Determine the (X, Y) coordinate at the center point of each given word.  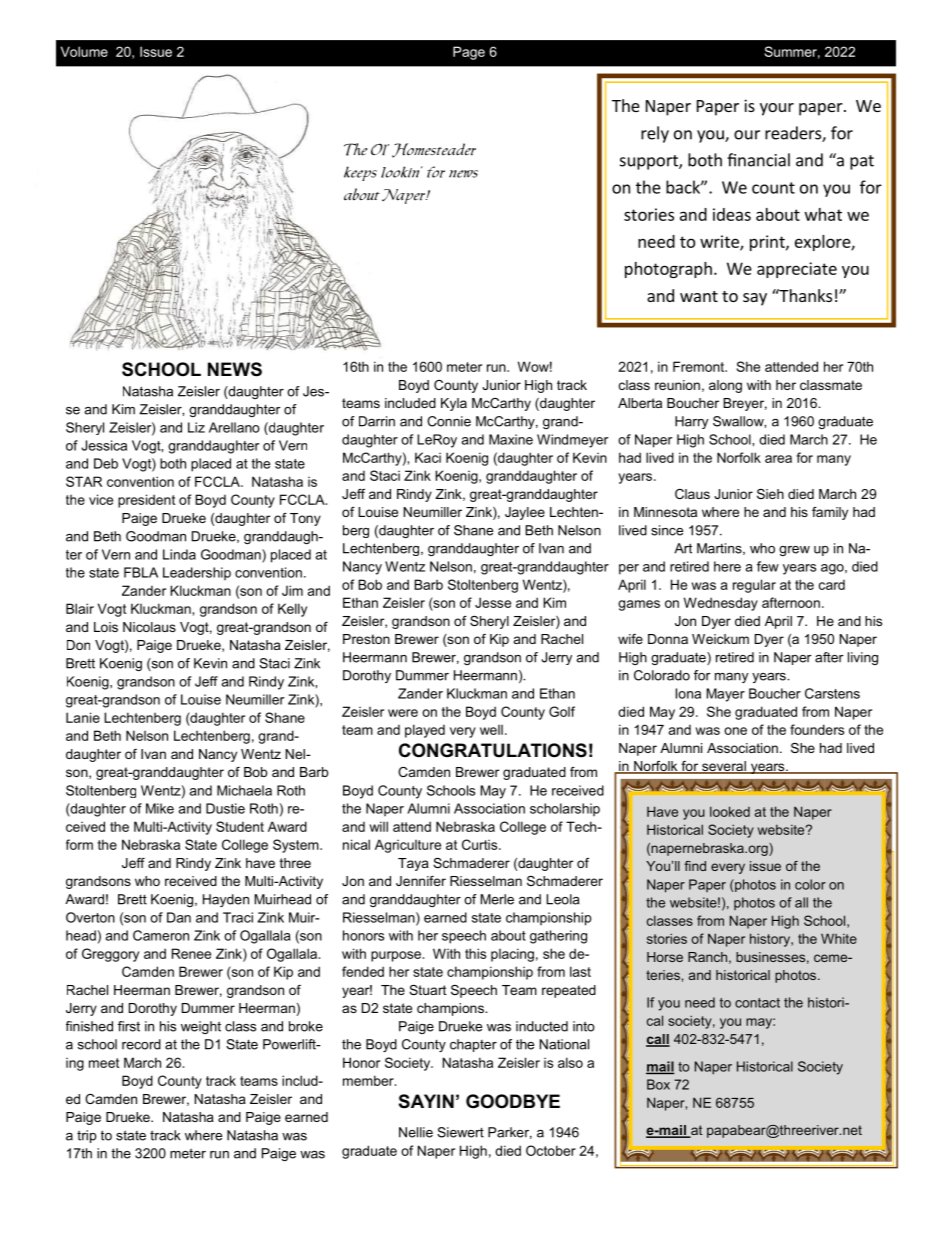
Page (469, 53)
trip (87, 1136)
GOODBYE (513, 1101)
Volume (84, 51)
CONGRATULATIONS (493, 750)
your (777, 109)
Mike (160, 808)
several (724, 767)
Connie (449, 421)
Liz (196, 427)
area (778, 459)
